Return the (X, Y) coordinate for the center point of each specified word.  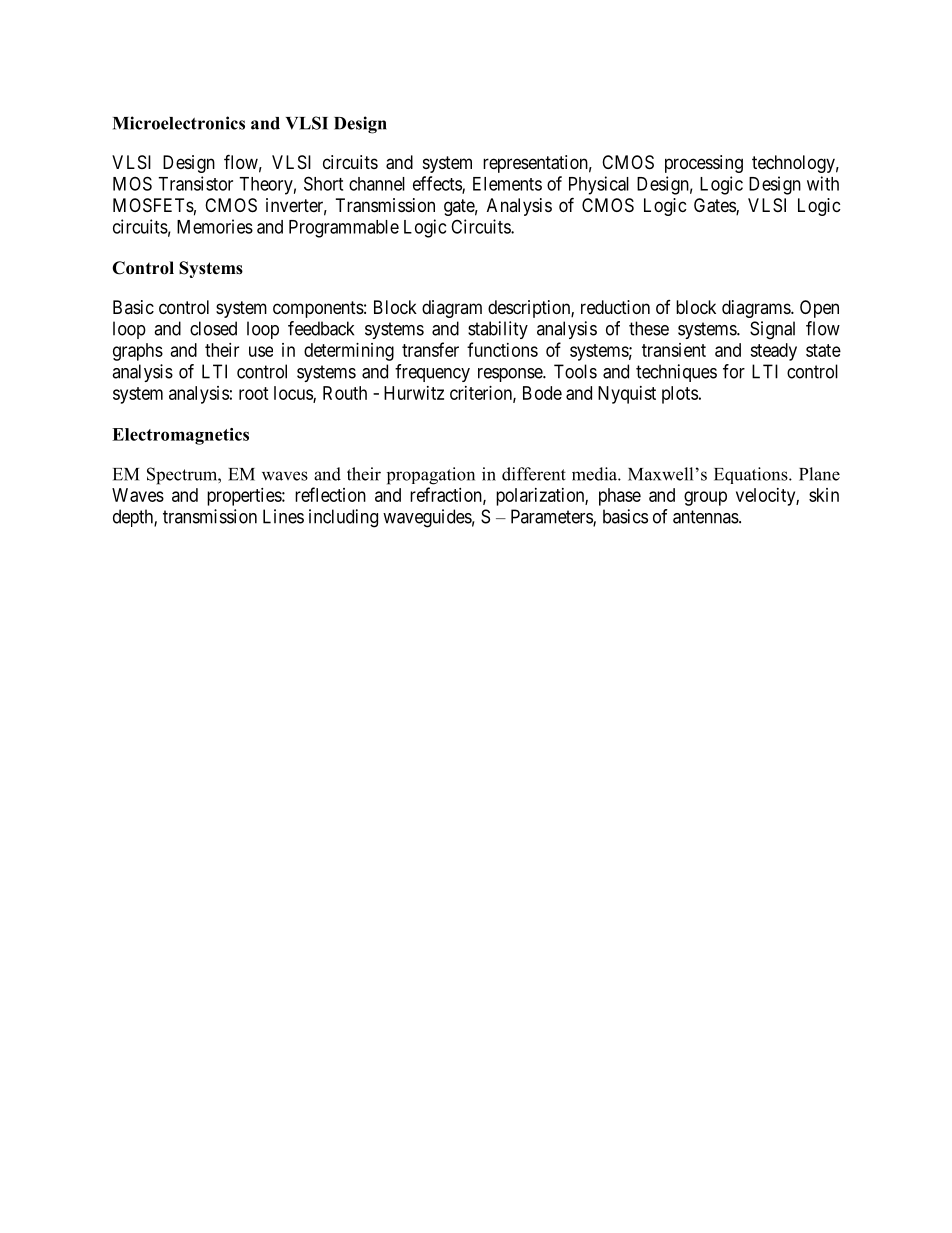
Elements (507, 184)
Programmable (344, 229)
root (254, 393)
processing (704, 164)
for (734, 371)
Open (819, 309)
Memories (215, 226)
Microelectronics (179, 123)
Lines (283, 516)
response (511, 375)
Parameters (552, 517)
